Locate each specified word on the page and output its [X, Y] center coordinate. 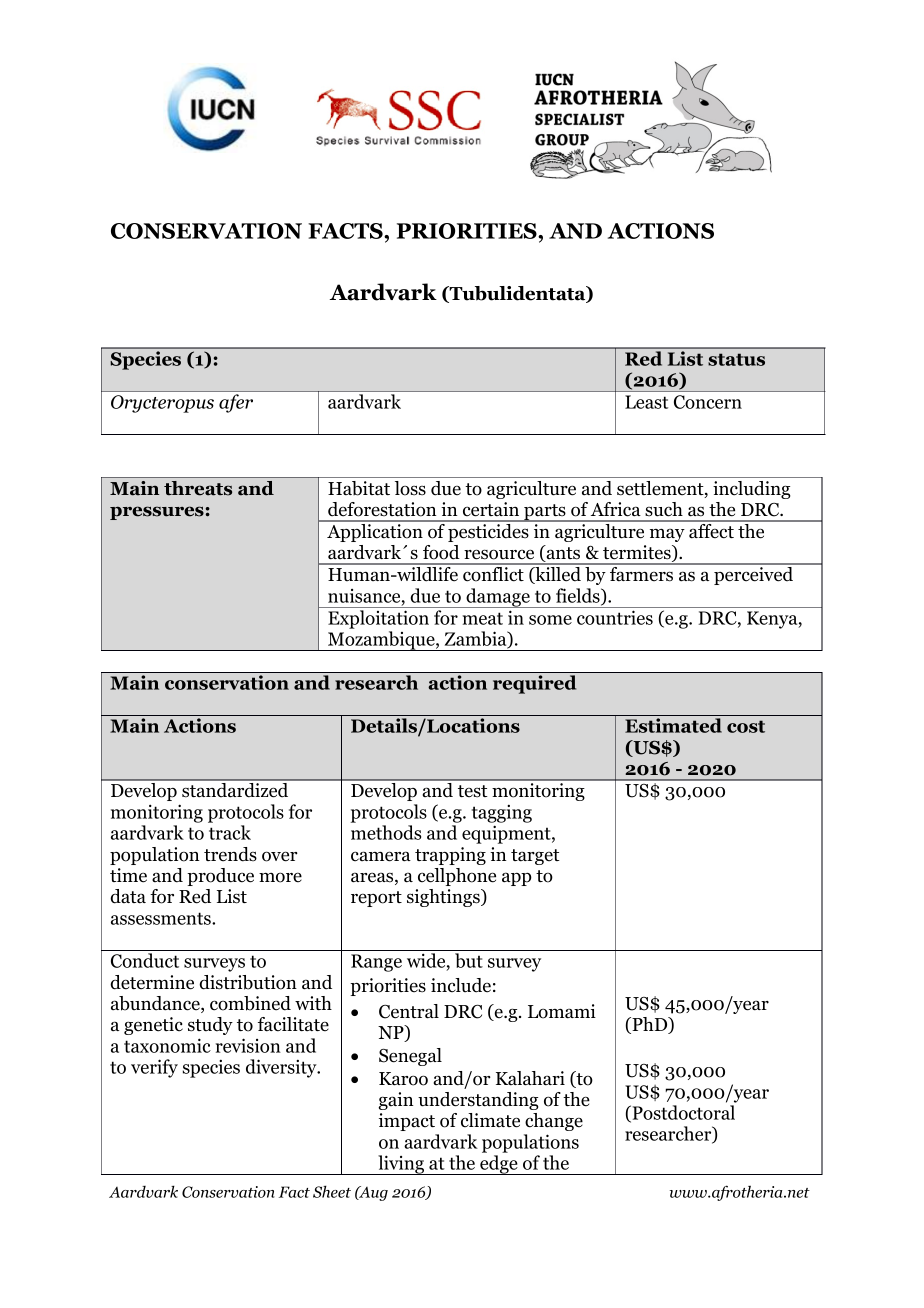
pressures [157, 513]
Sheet [332, 1191]
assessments [162, 918]
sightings [444, 898]
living [401, 1165]
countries [615, 617]
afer [236, 403]
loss [410, 488]
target [535, 857]
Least [646, 402]
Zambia [477, 640]
